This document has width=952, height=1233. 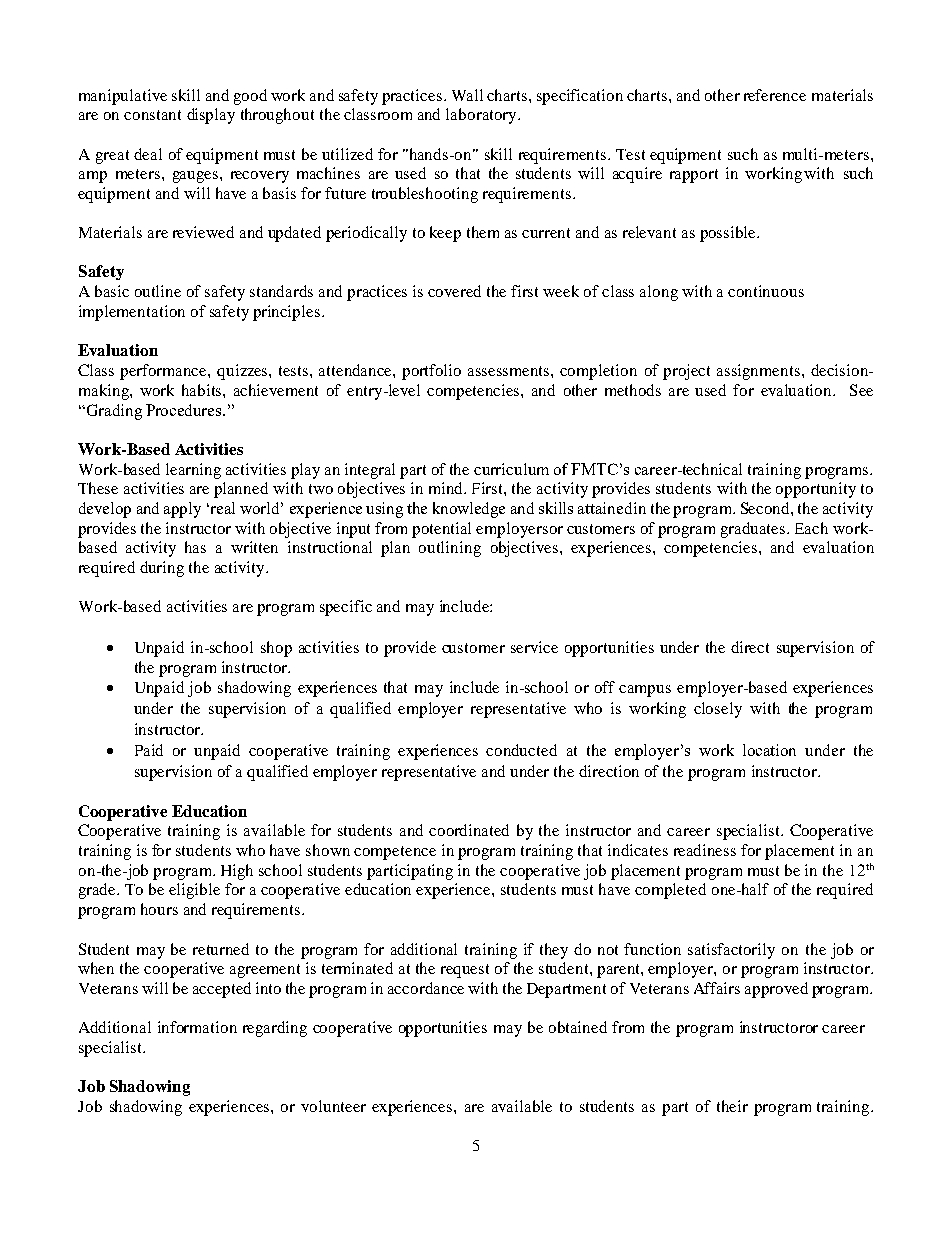 What do you see at coordinates (482, 116) in the document?
I see `laboratory` at bounding box center [482, 116].
